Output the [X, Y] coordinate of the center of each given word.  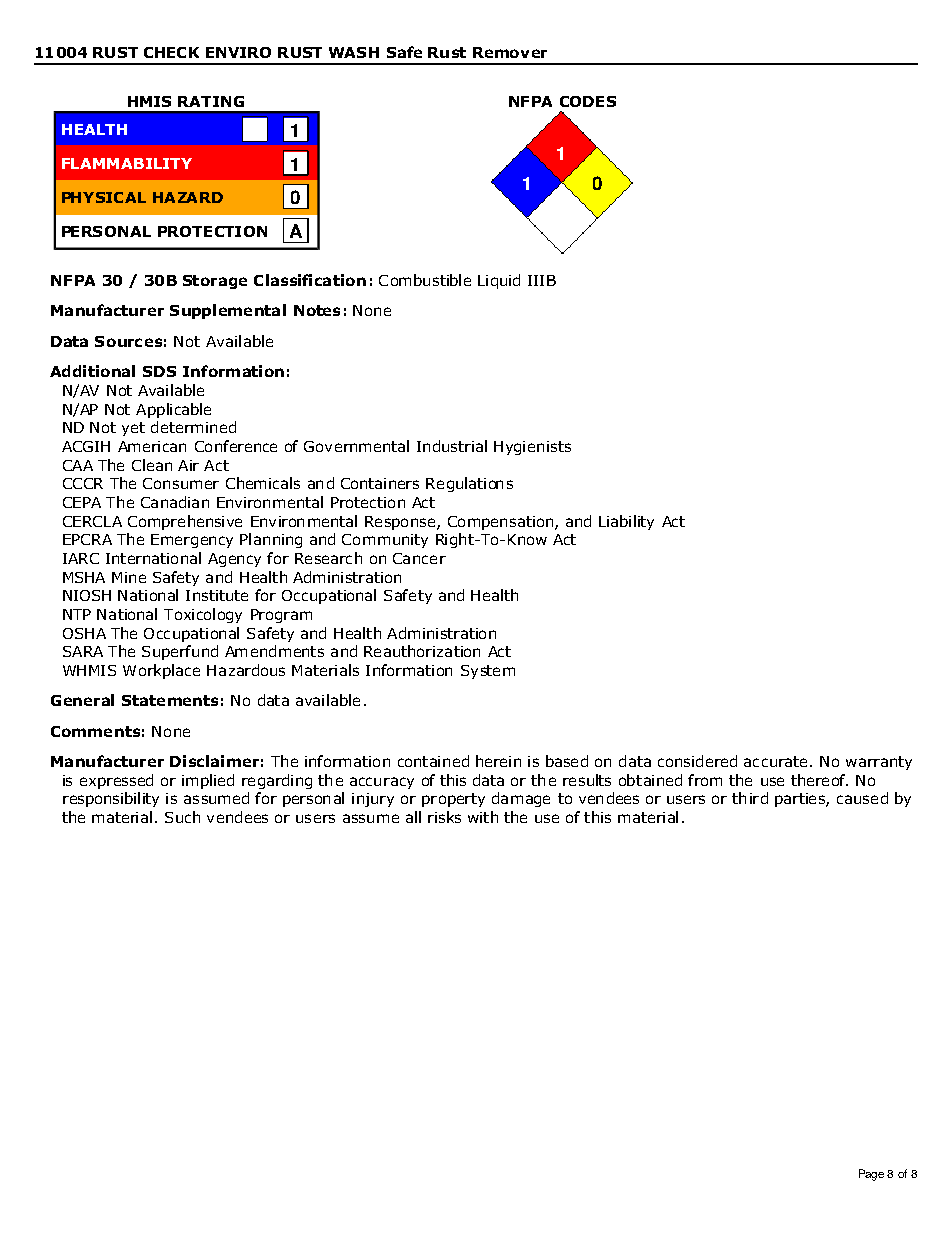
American [152, 446]
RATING [211, 101]
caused [862, 798]
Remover [510, 52]
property [453, 800]
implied [208, 781]
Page [871, 1175]
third [750, 798]
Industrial [452, 446]
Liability [626, 522]
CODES [588, 101]
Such [182, 817]
